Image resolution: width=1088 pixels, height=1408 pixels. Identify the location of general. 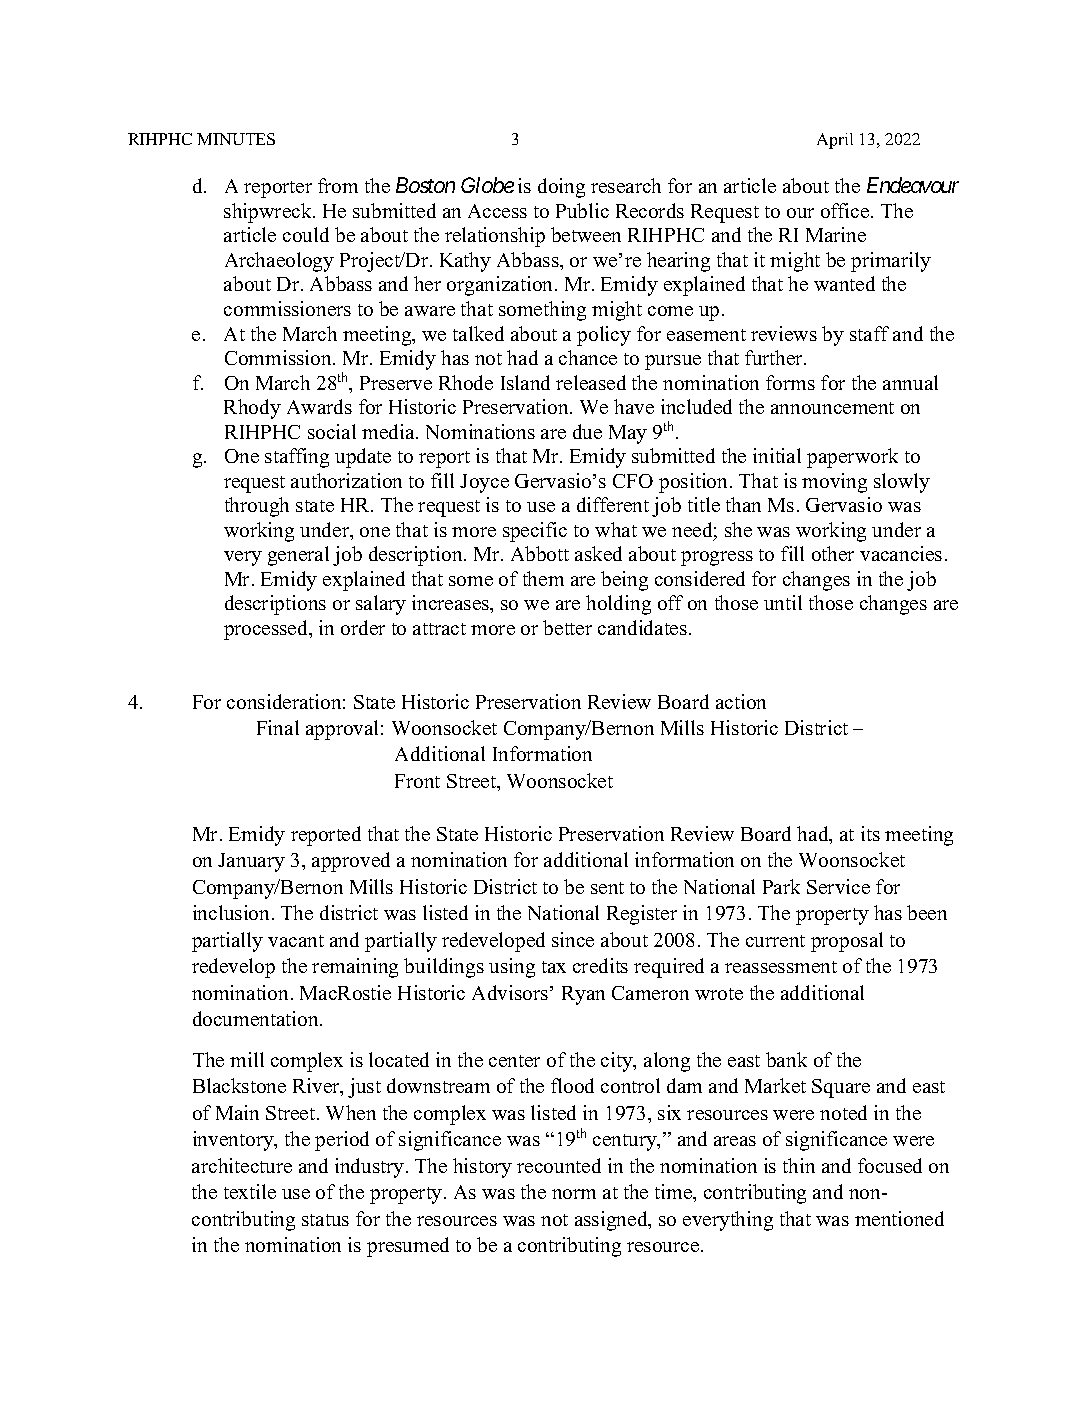
(298, 556).
